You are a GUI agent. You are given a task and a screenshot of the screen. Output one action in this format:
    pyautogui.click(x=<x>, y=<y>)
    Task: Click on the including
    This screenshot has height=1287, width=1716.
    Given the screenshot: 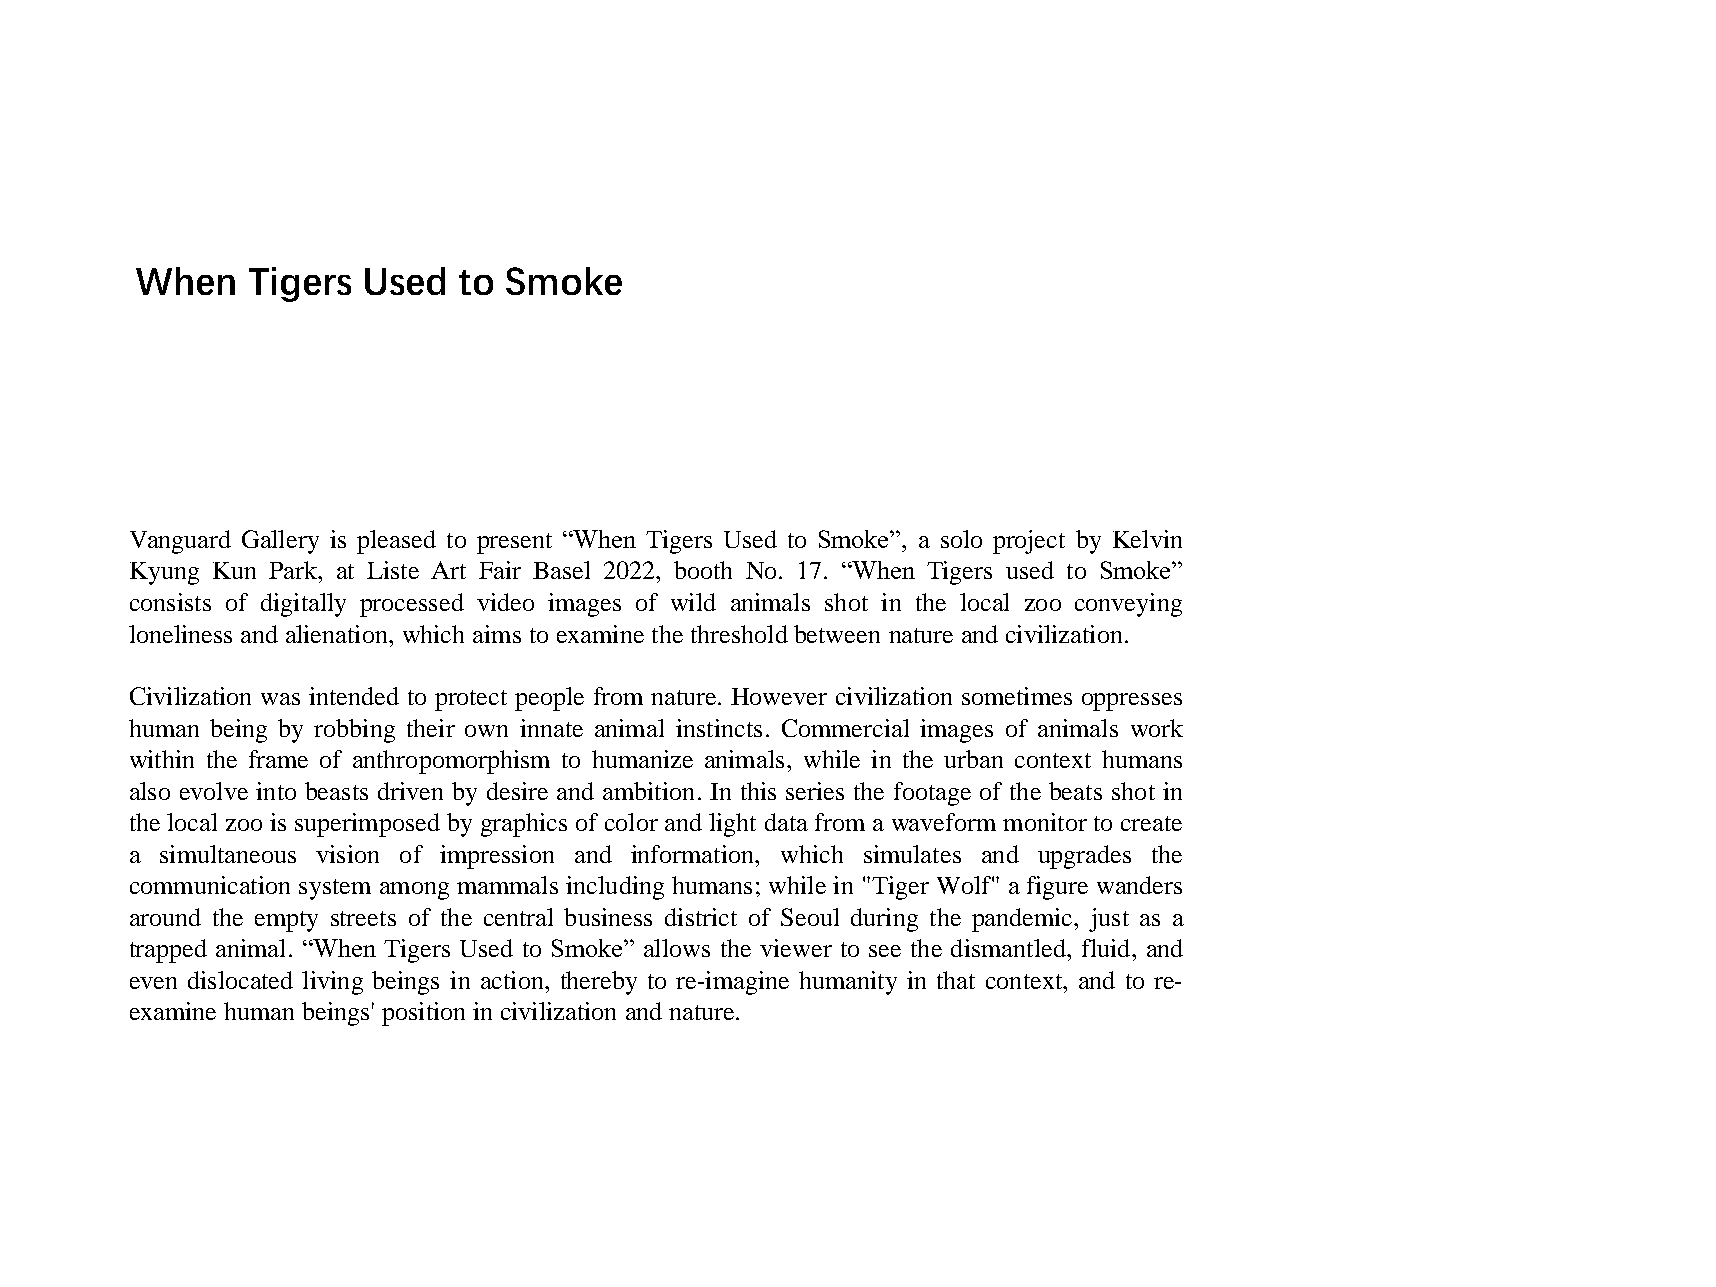 What is the action you would take?
    pyautogui.click(x=615, y=888)
